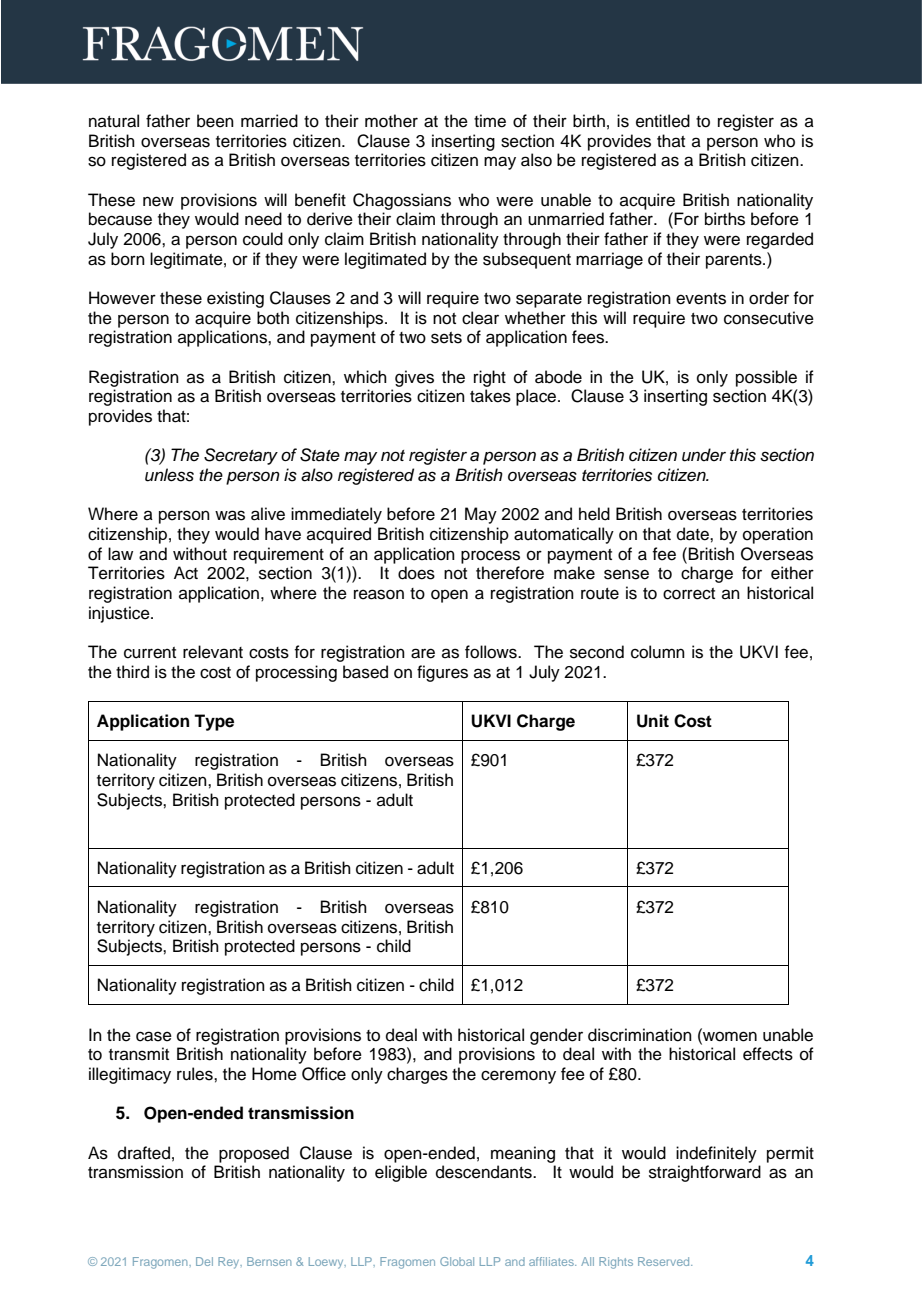  Describe the element at coordinates (214, 722) in the page. I see `Type` at that location.
